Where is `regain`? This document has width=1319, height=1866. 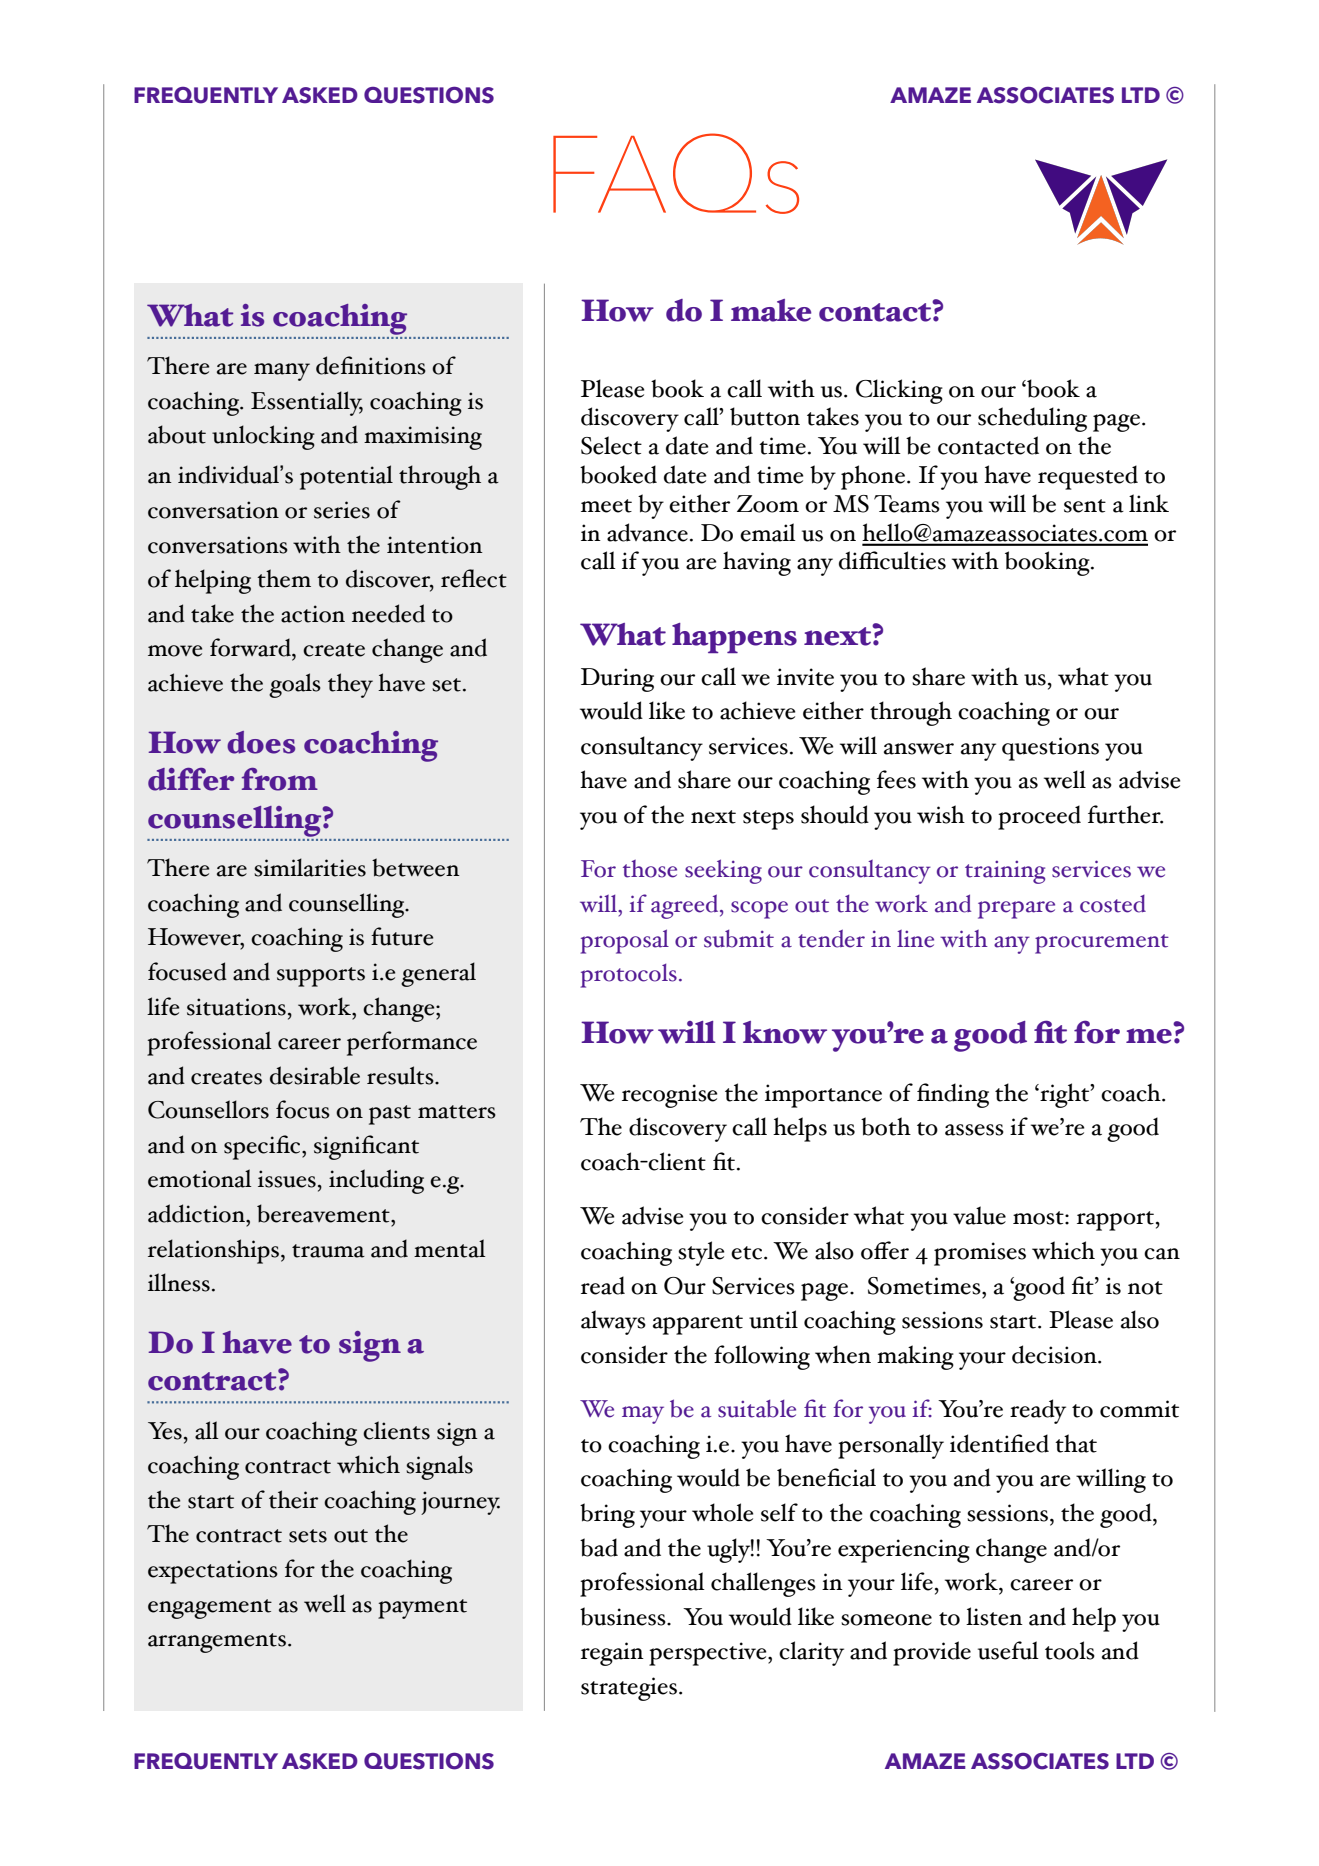 regain is located at coordinates (612, 1654).
